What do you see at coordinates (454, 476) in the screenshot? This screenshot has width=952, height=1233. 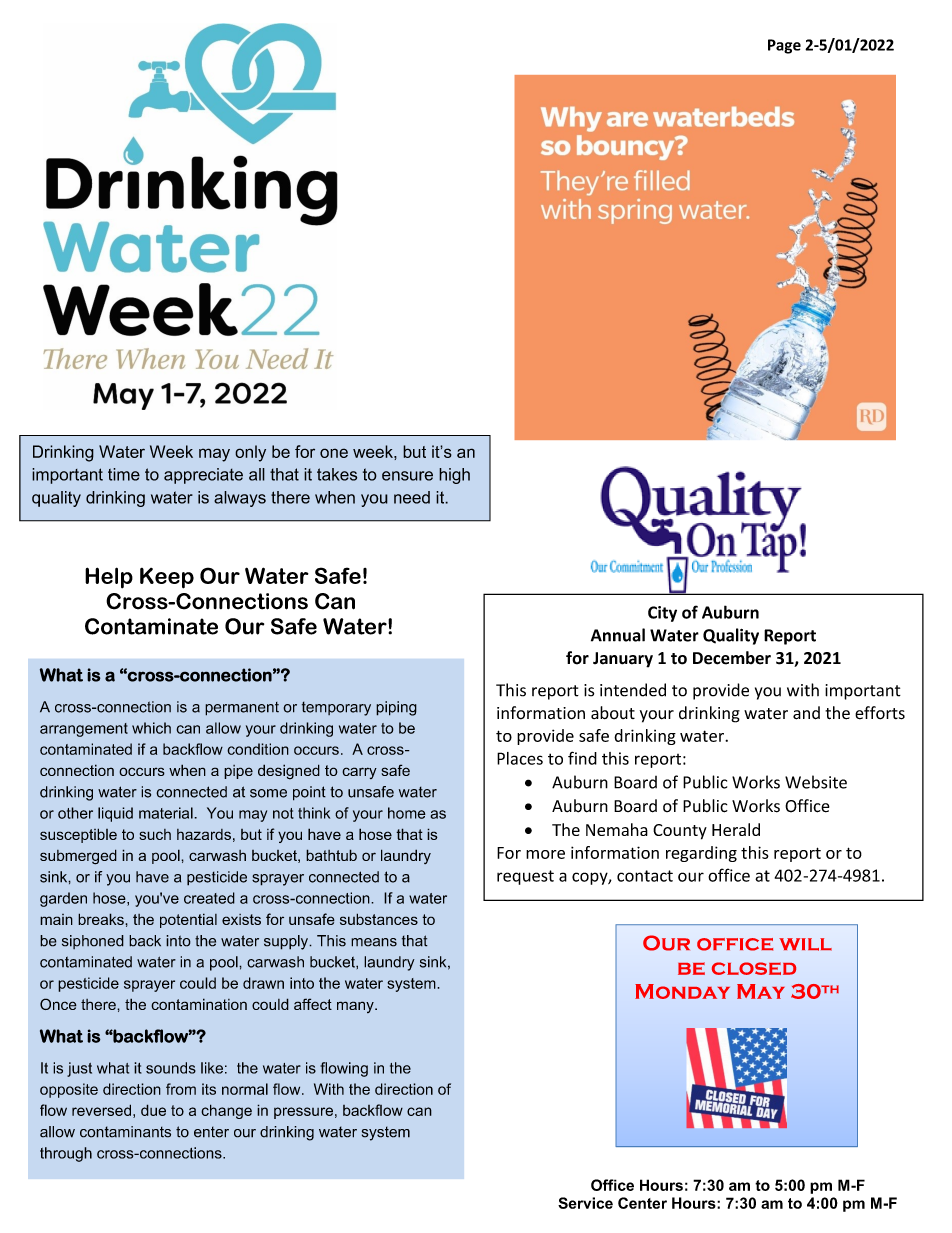 I see `high` at bounding box center [454, 476].
